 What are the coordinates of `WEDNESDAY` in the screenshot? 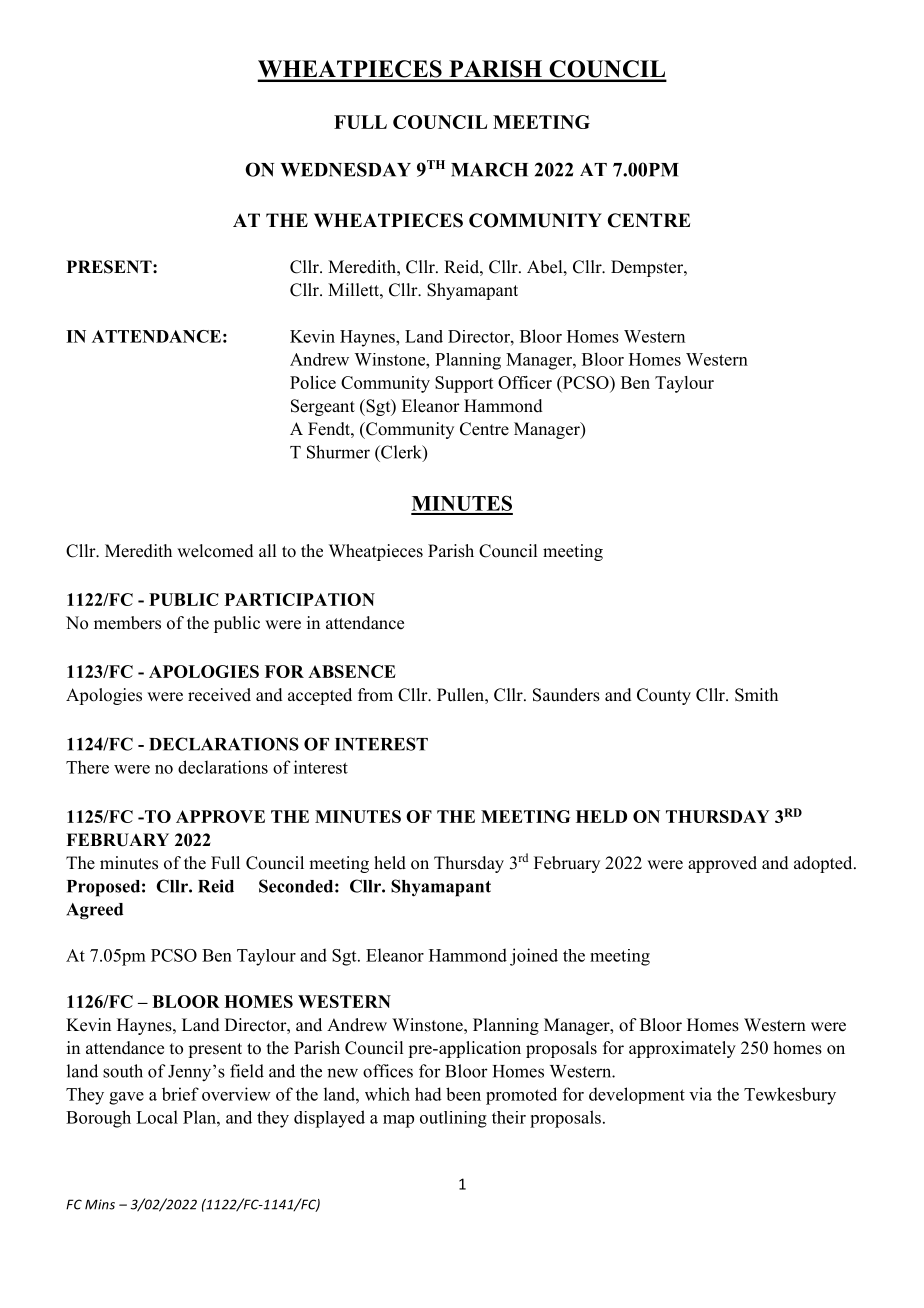 It's located at (345, 169).
